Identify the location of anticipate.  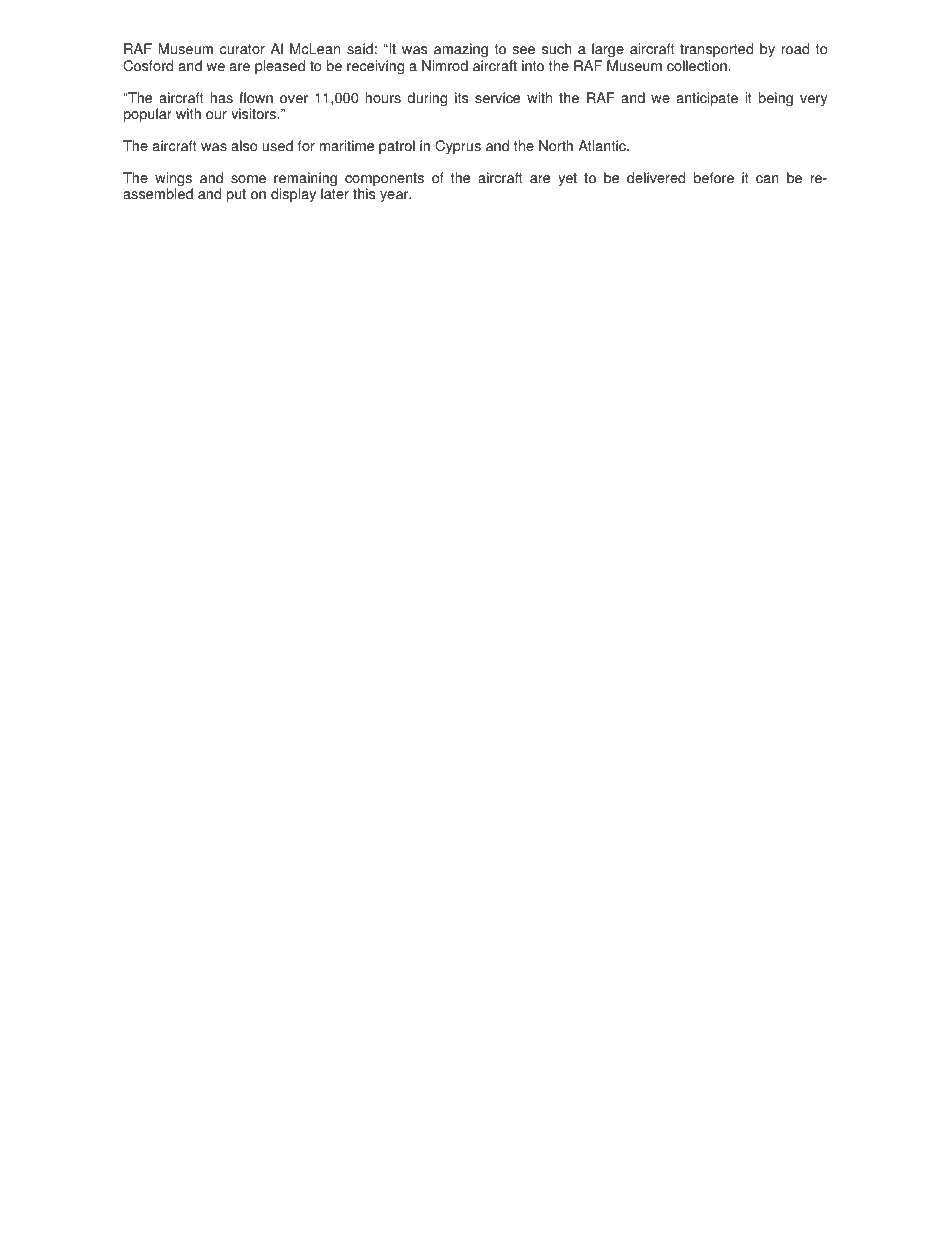
(707, 99).
